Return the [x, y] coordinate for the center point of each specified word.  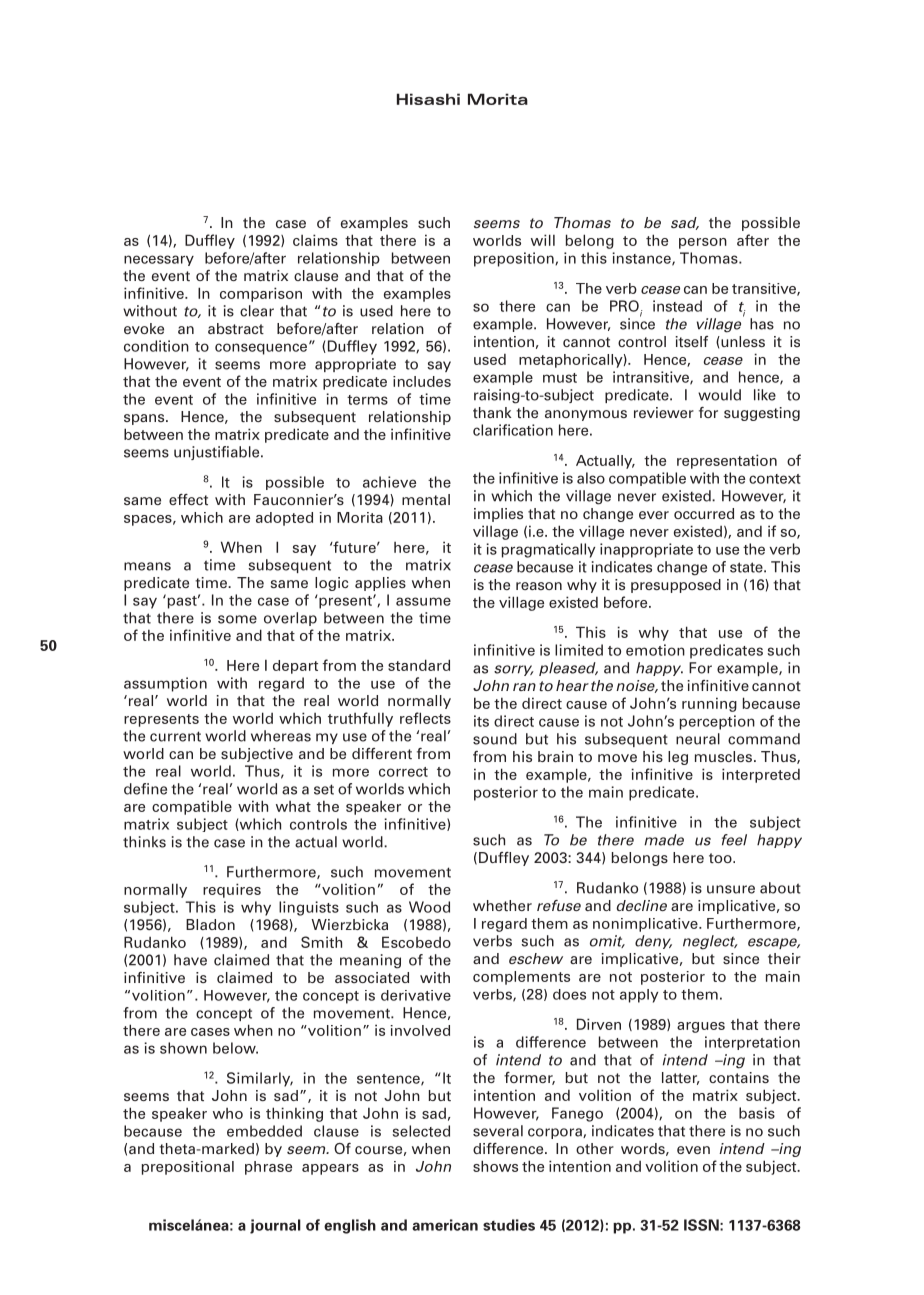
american [445, 1225]
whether [502, 905]
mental [426, 499]
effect [188, 499]
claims [315, 240]
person [703, 243]
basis [757, 1113]
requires [232, 890]
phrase [268, 1168]
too [721, 858]
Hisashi [428, 99]
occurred [704, 513]
